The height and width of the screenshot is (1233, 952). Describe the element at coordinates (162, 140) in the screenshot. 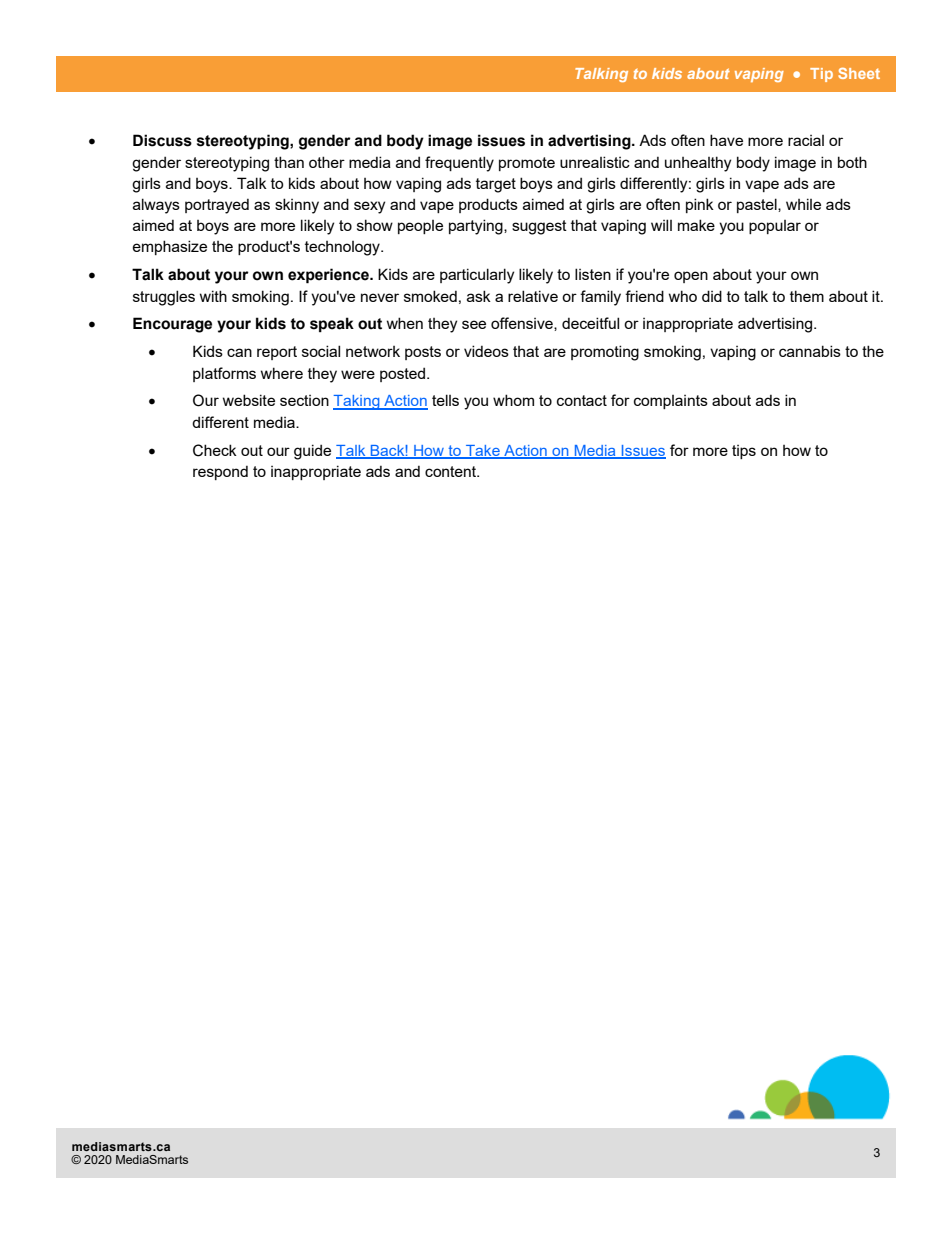

I see `Discuss` at that location.
